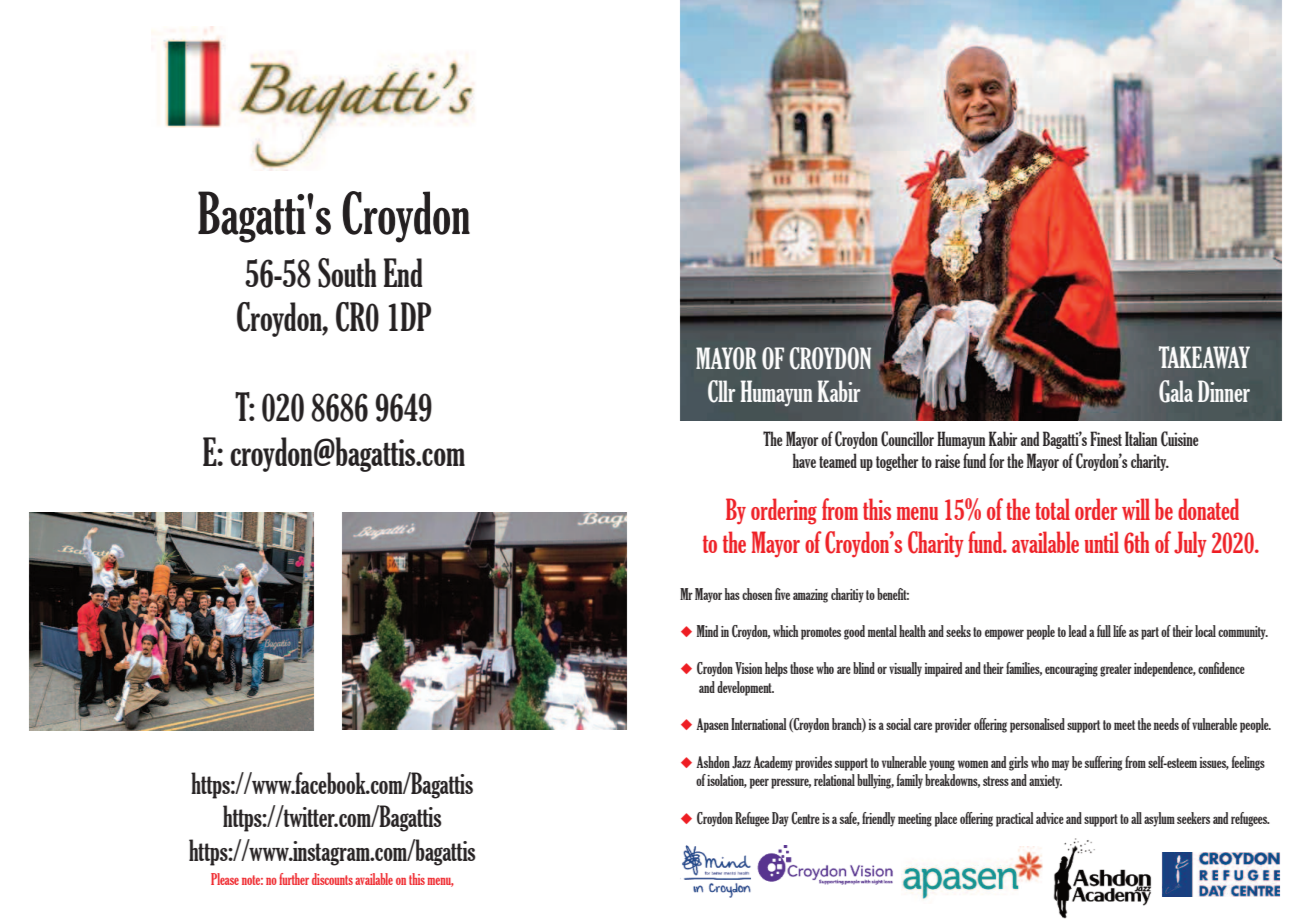 This page has height=924, width=1308. Describe the element at coordinates (1176, 391) in the page. I see `Gala` at that location.
